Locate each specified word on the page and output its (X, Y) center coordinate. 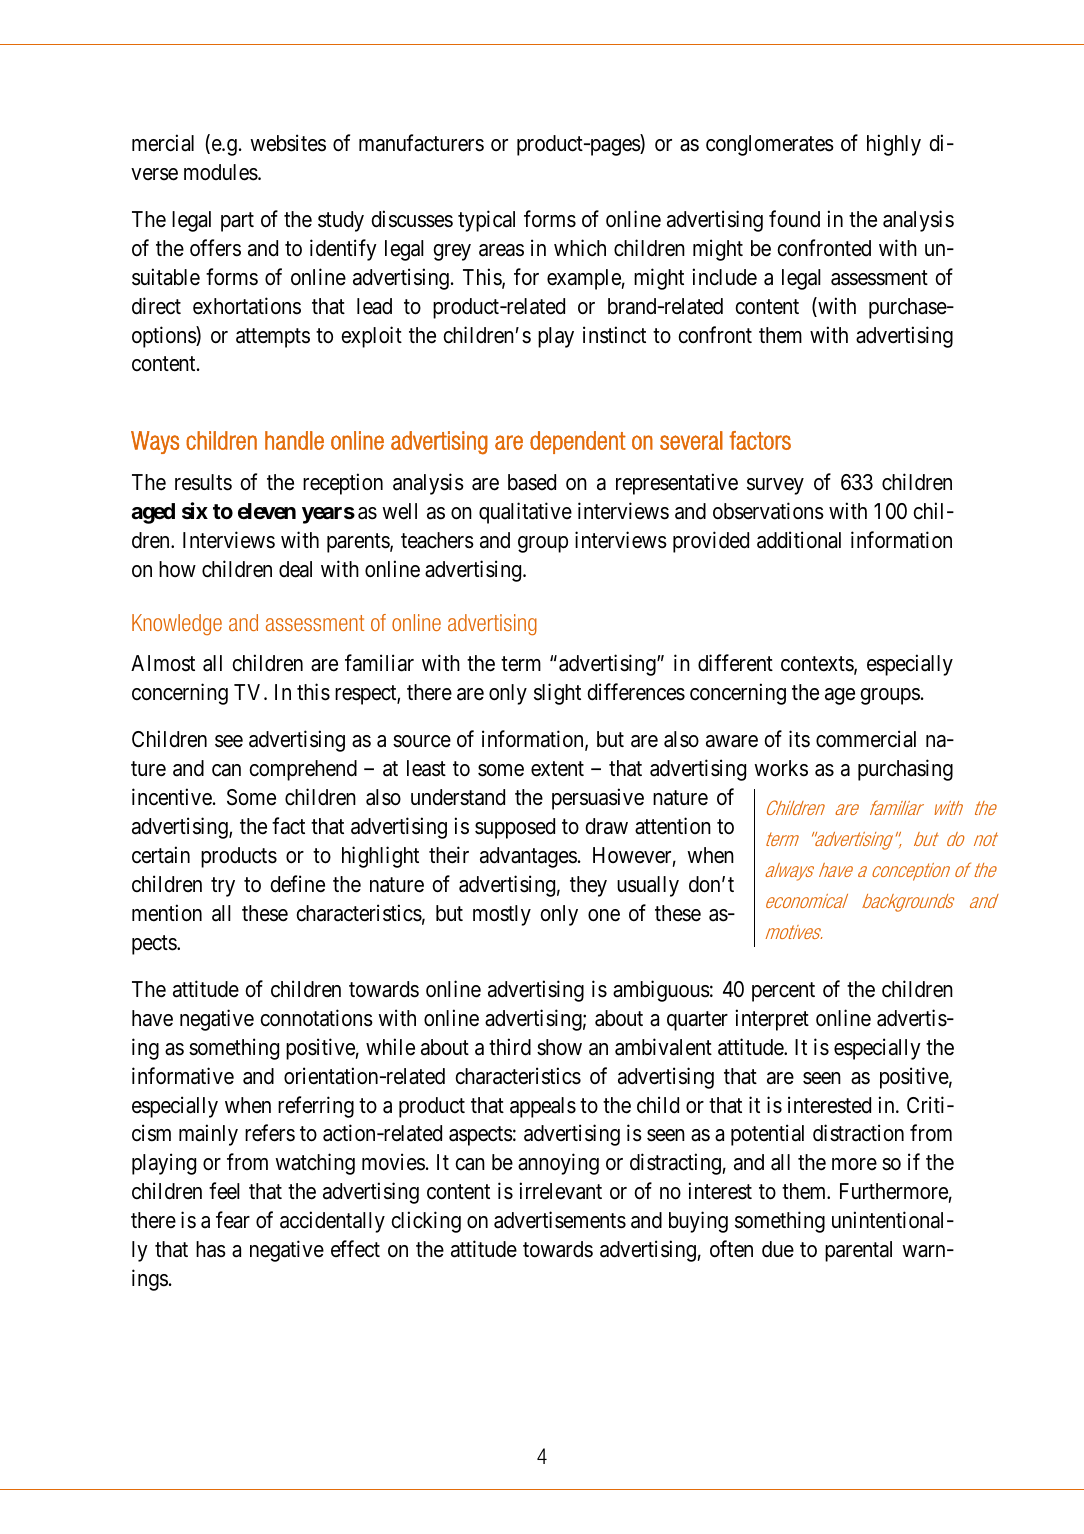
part (237, 222)
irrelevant (561, 1191)
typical (486, 221)
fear (233, 1220)
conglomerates (770, 145)
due (778, 1249)
